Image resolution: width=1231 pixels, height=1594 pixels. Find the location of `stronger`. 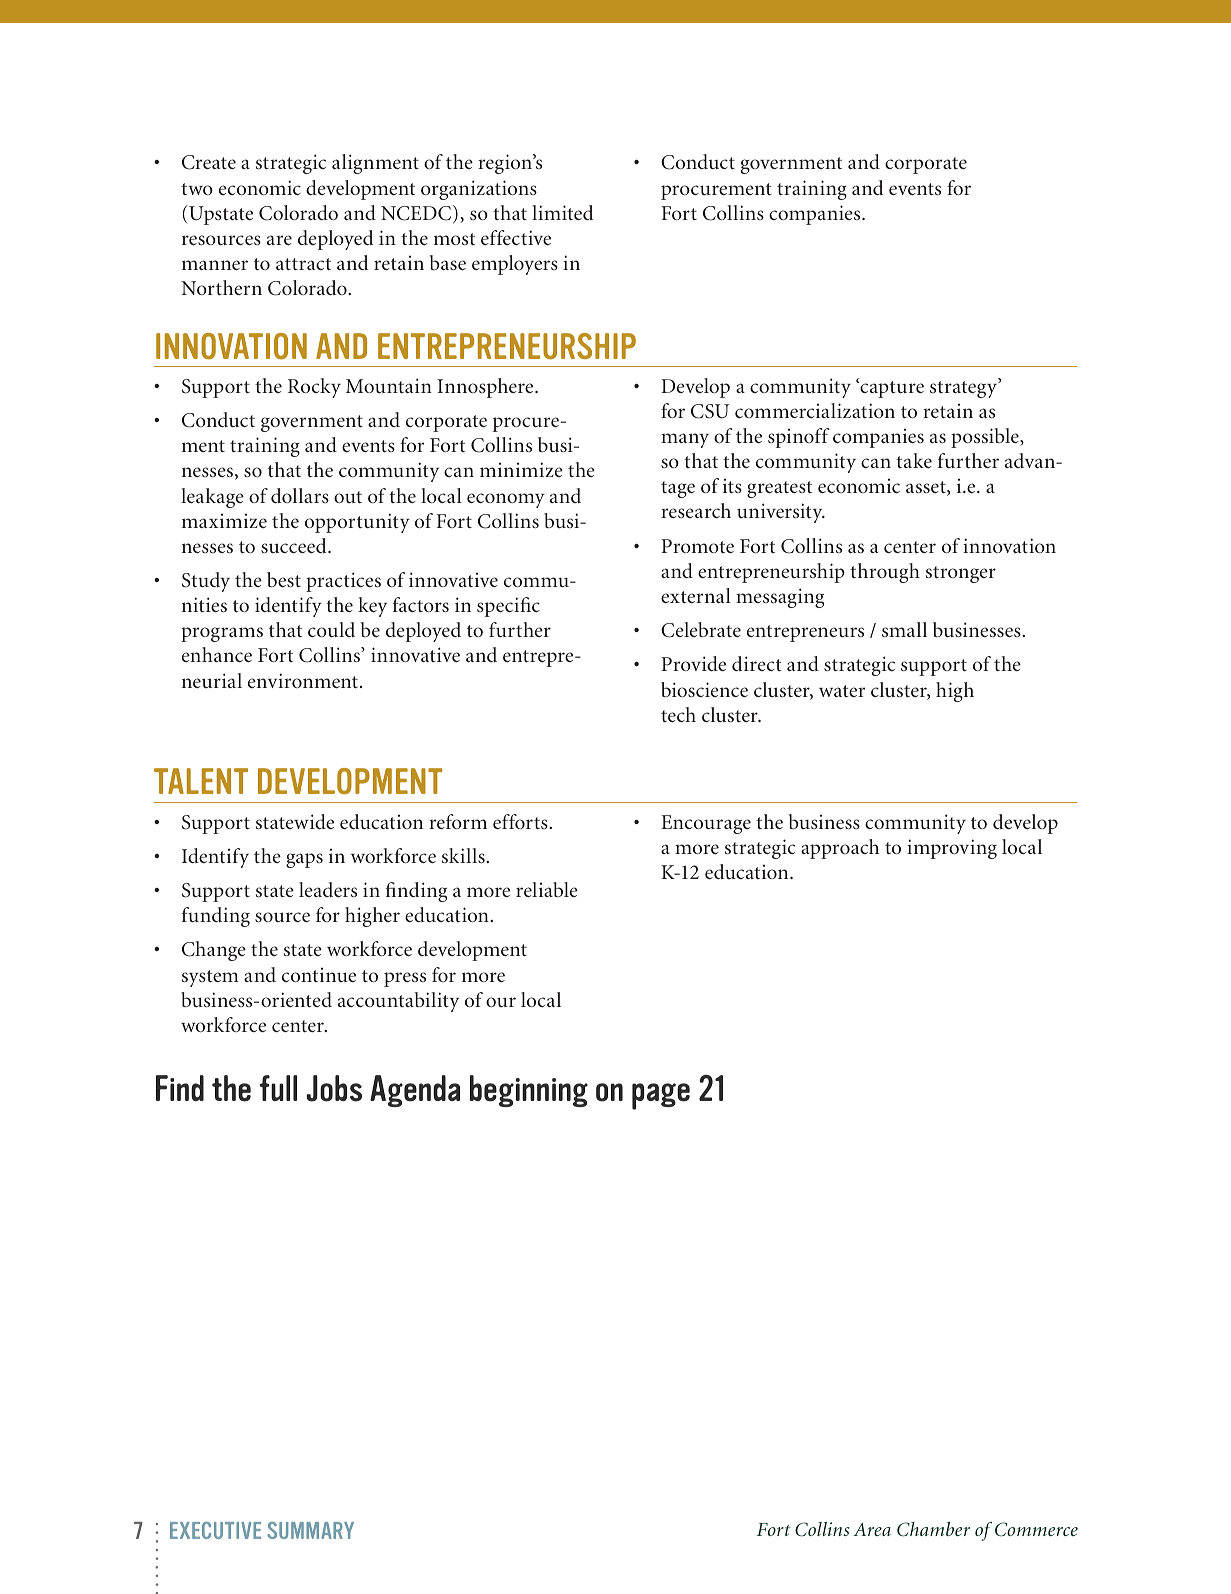

stronger is located at coordinates (961, 574).
